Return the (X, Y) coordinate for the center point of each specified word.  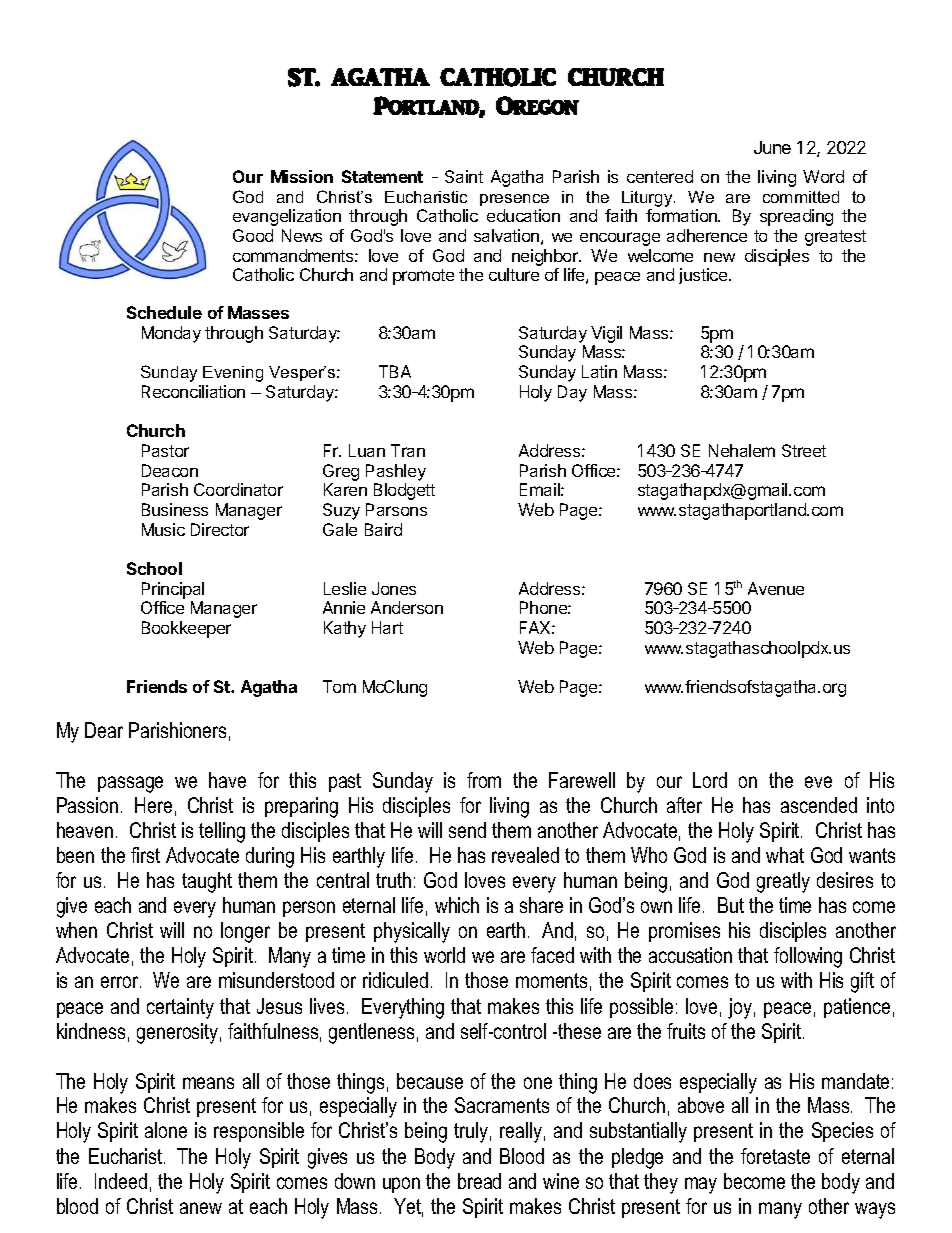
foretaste (775, 1156)
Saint (464, 176)
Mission (302, 176)
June (772, 147)
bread (479, 1181)
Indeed (121, 1181)
